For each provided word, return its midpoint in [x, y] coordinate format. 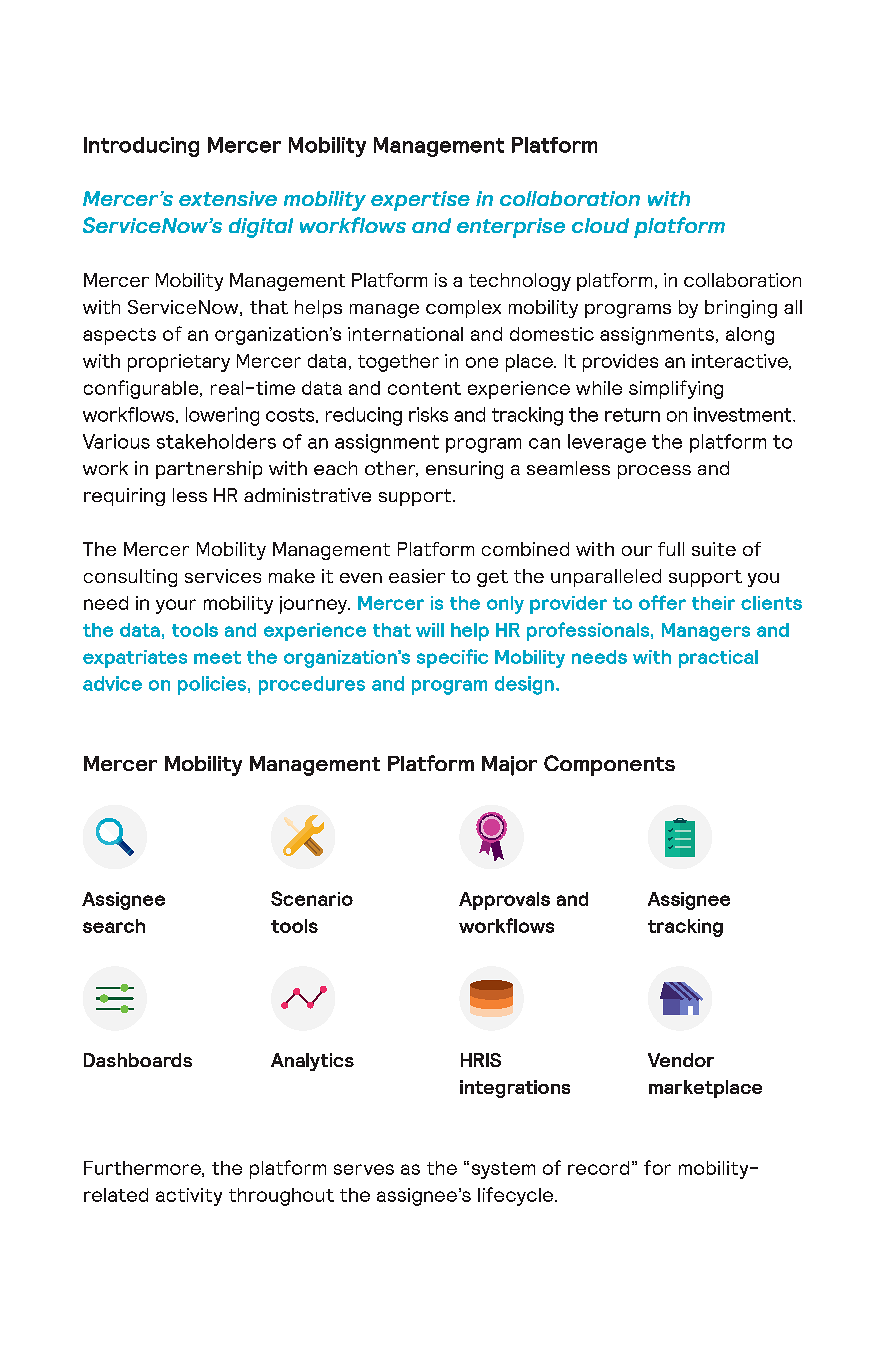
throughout [281, 1197]
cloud [600, 225]
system [503, 1170]
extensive [228, 198]
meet [217, 657]
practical [718, 659]
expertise [420, 201]
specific [452, 658]
